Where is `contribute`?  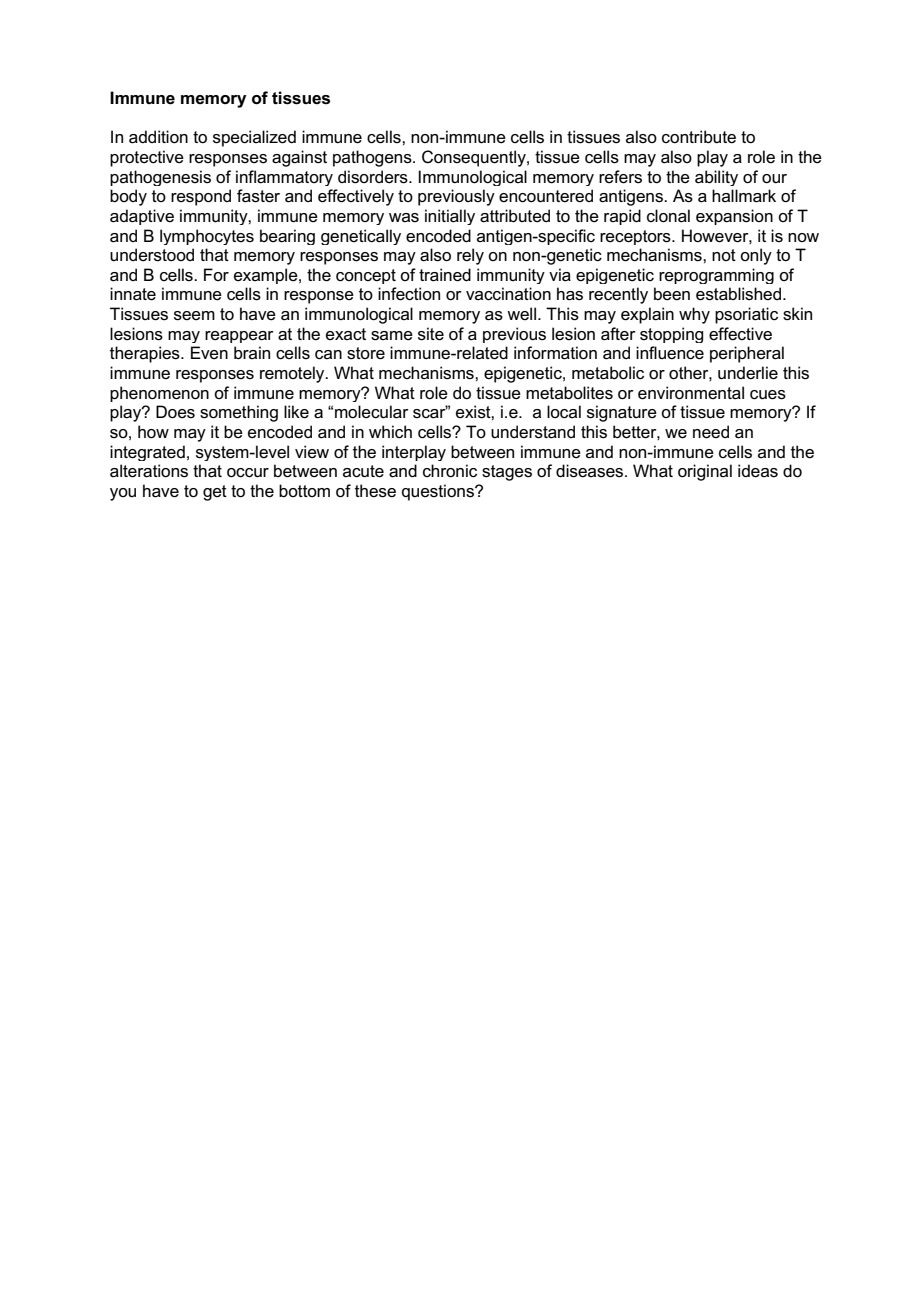
contribute is located at coordinates (699, 137).
